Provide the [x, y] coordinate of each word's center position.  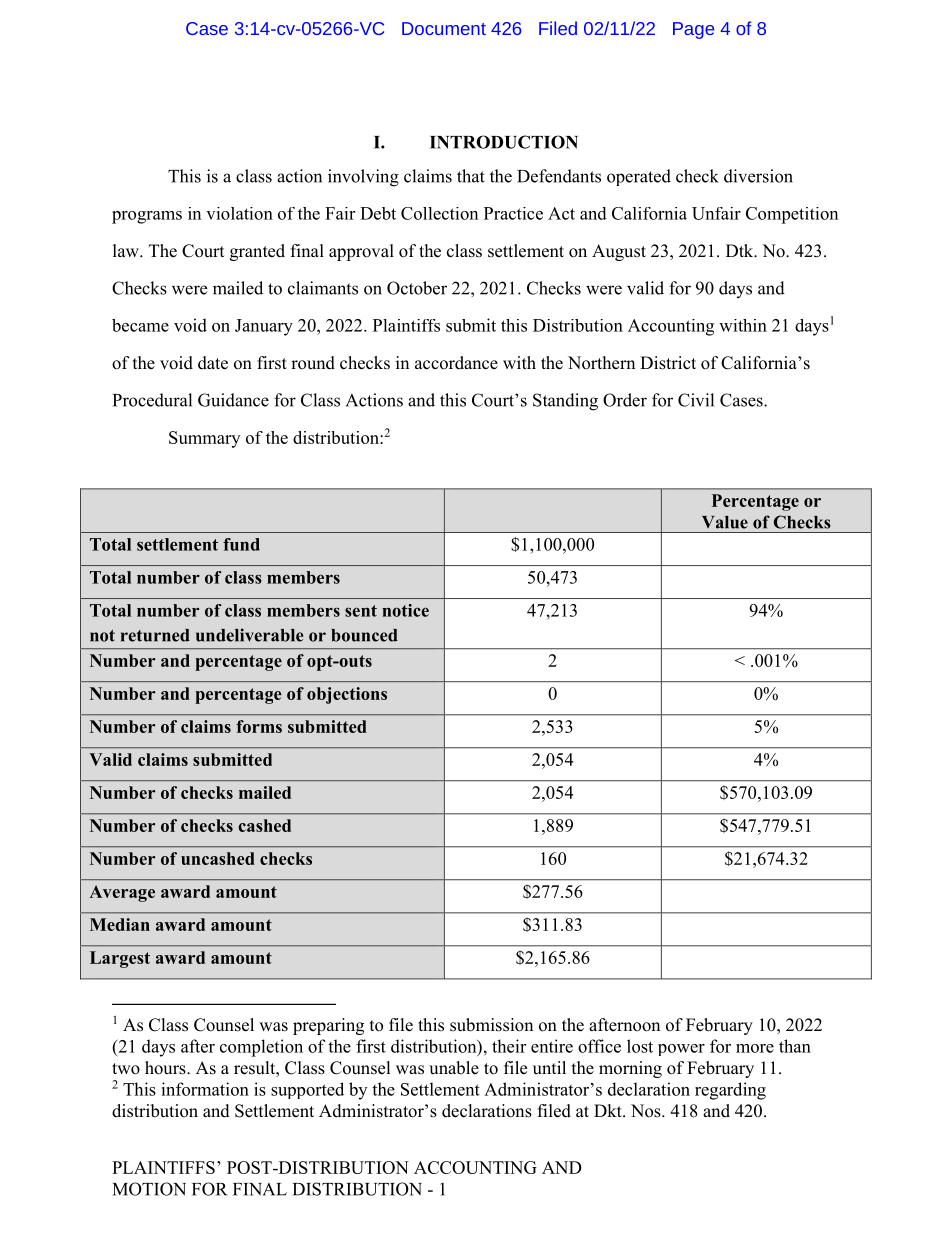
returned [155, 635]
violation [239, 213]
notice [405, 610]
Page [693, 30]
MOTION [149, 1189]
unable [454, 1068]
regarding [730, 1091]
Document [444, 28]
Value [725, 522]
